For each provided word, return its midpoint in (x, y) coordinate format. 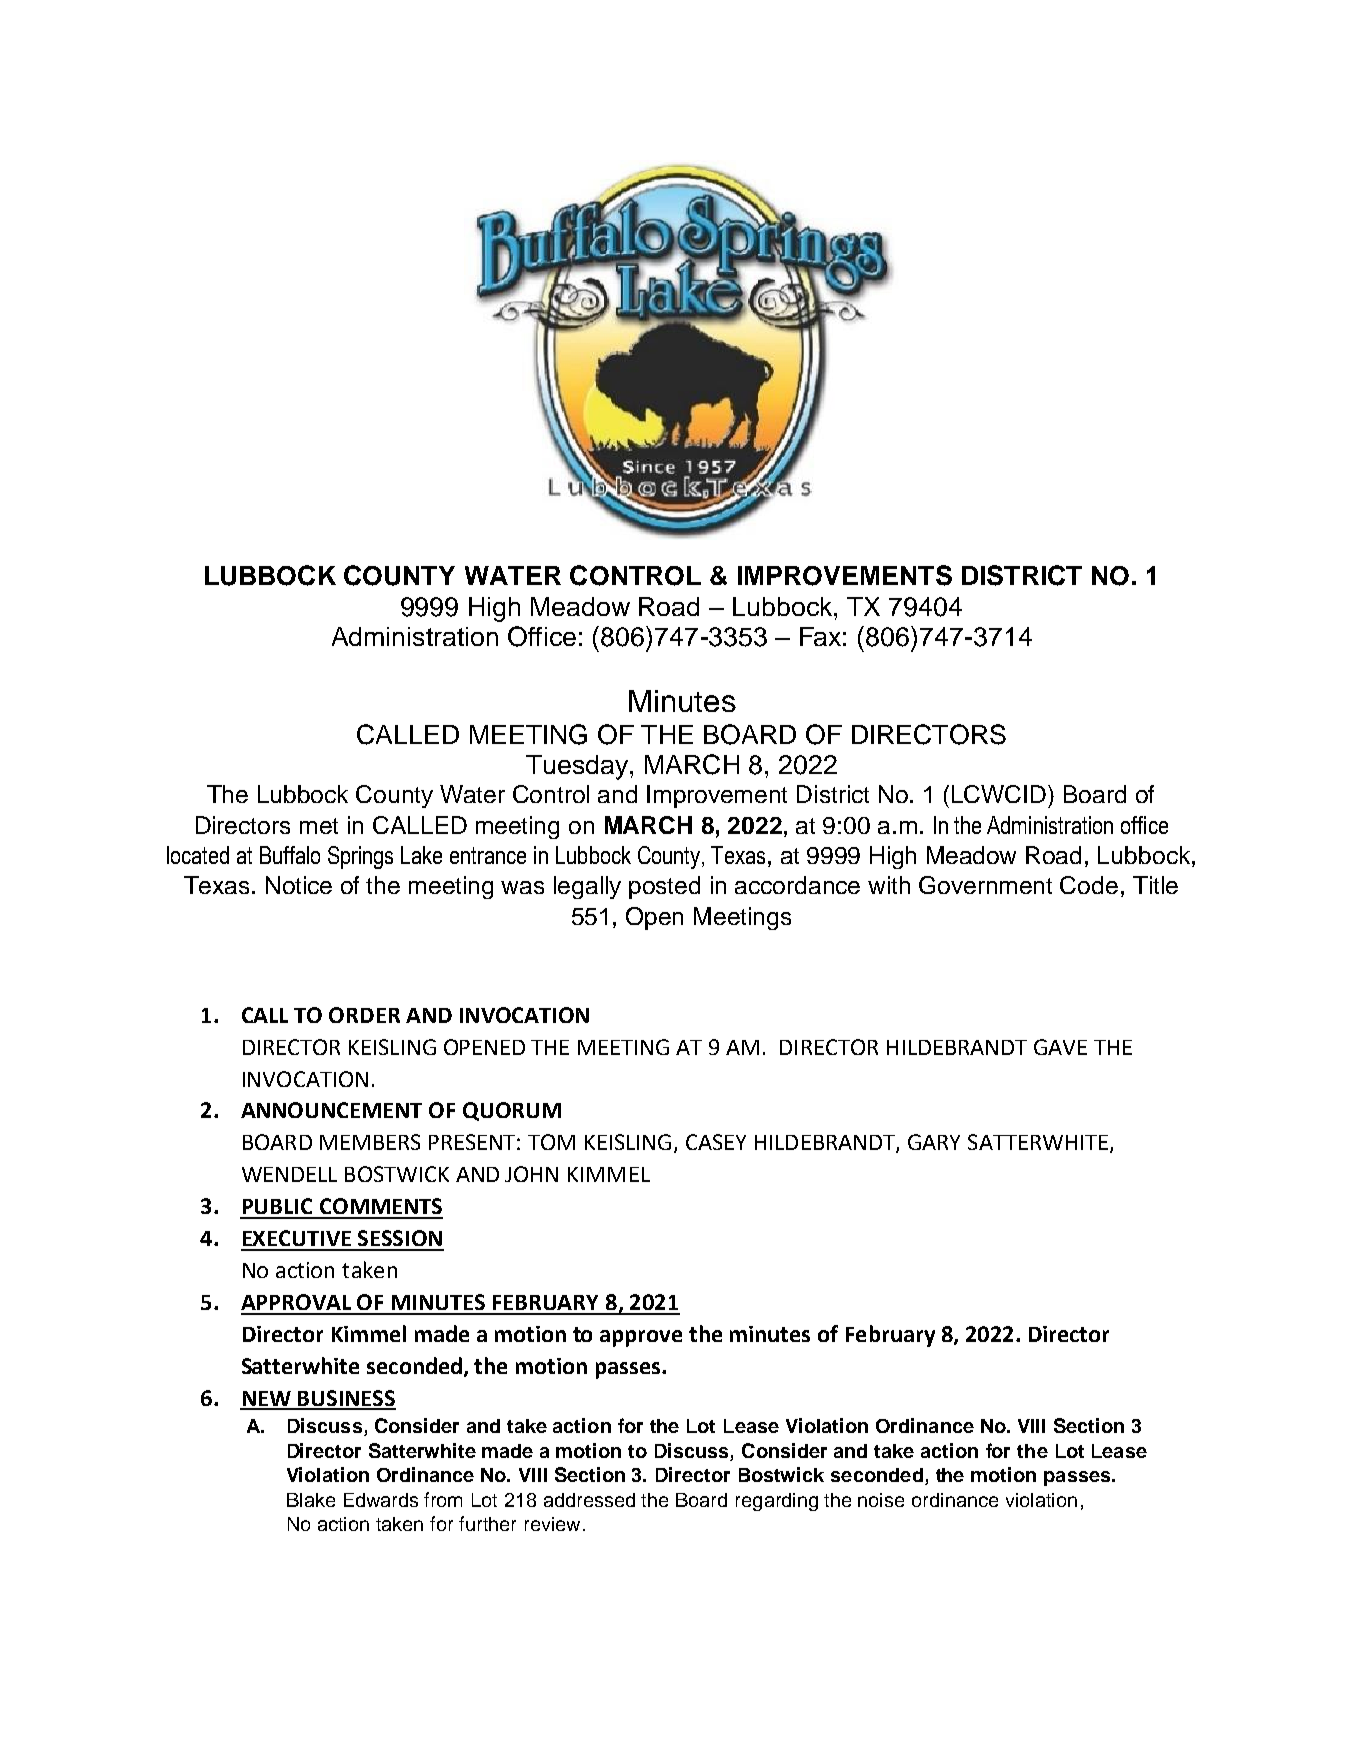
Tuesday (577, 767)
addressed (589, 1500)
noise (881, 1500)
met (319, 826)
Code (1089, 885)
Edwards (381, 1500)
